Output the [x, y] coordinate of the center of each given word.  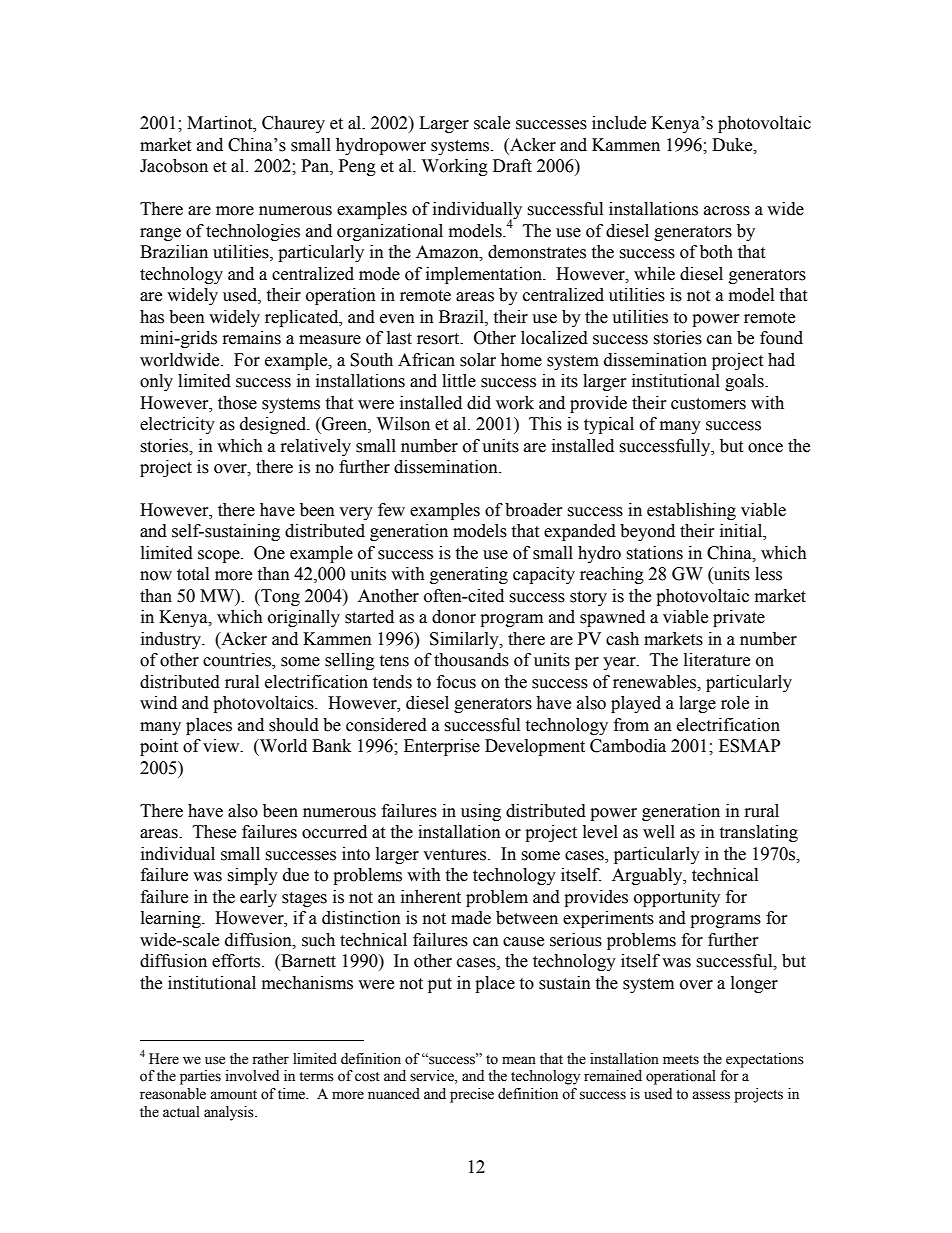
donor [454, 617]
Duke [733, 145]
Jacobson [174, 166]
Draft [512, 166]
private [739, 618]
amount [233, 1095]
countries [238, 661]
